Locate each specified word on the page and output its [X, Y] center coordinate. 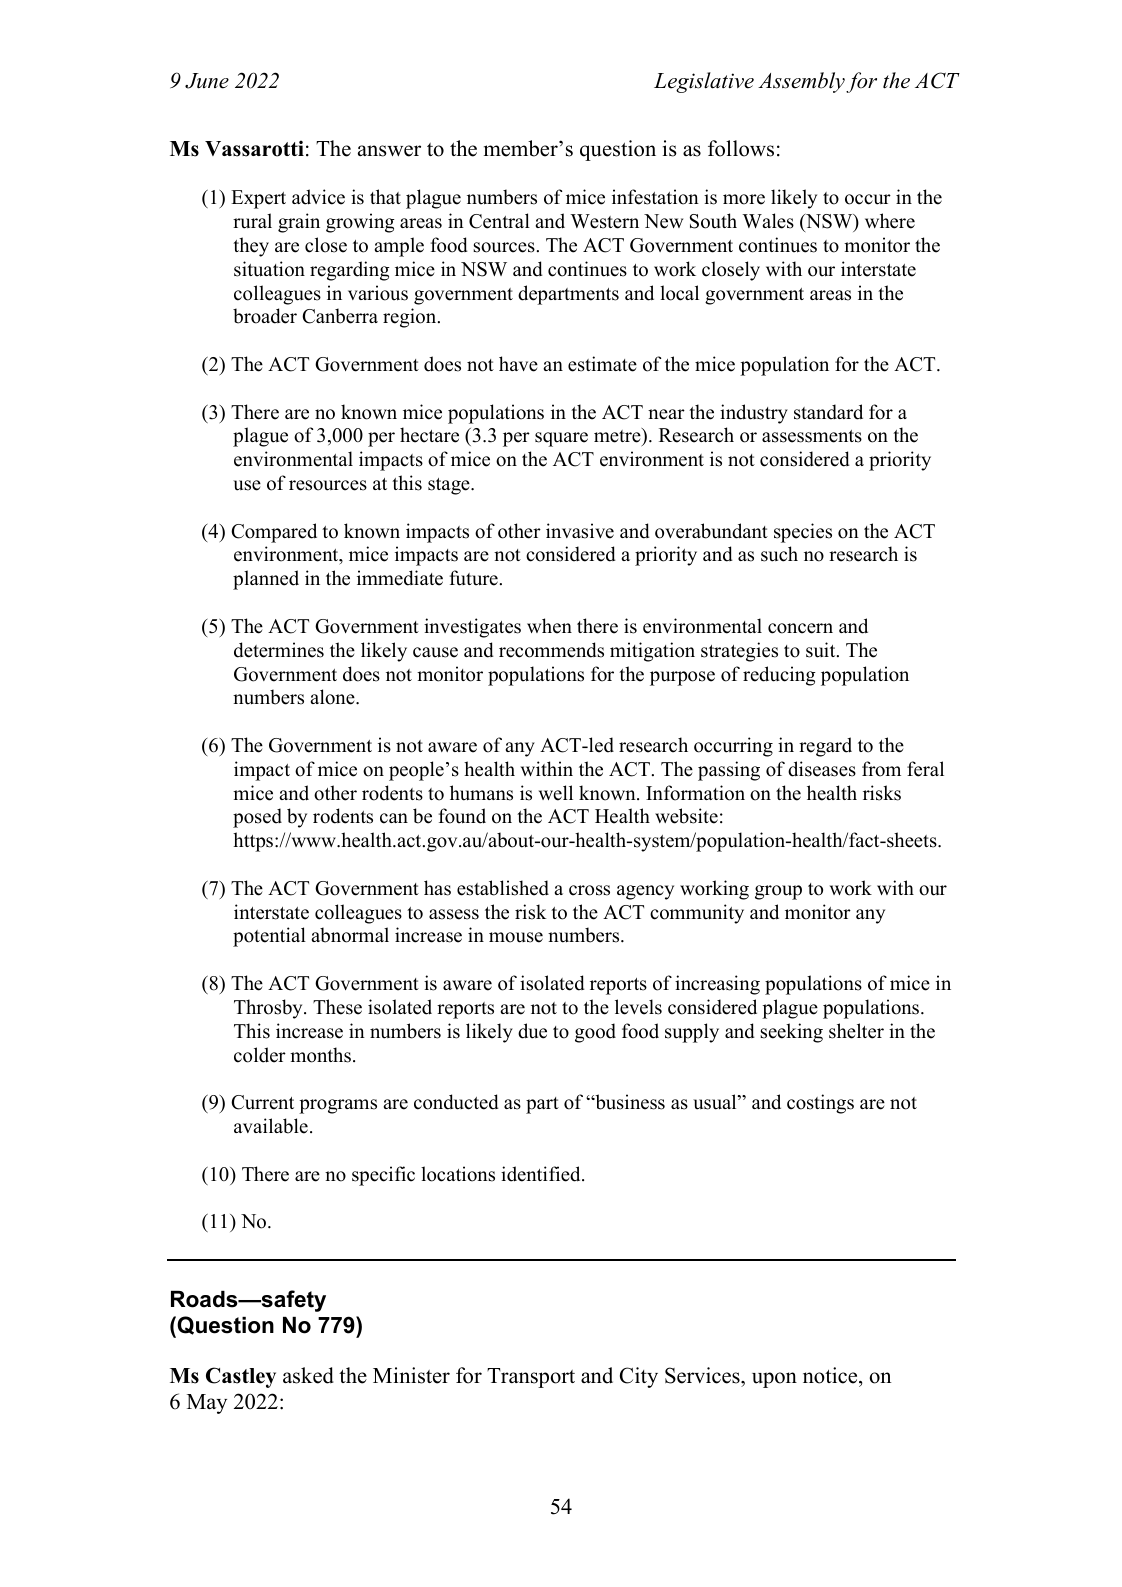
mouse [516, 937]
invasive [580, 531]
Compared [274, 533]
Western [604, 221]
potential [269, 937]
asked [308, 1375]
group [778, 892]
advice [318, 197]
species [803, 533]
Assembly [801, 82]
